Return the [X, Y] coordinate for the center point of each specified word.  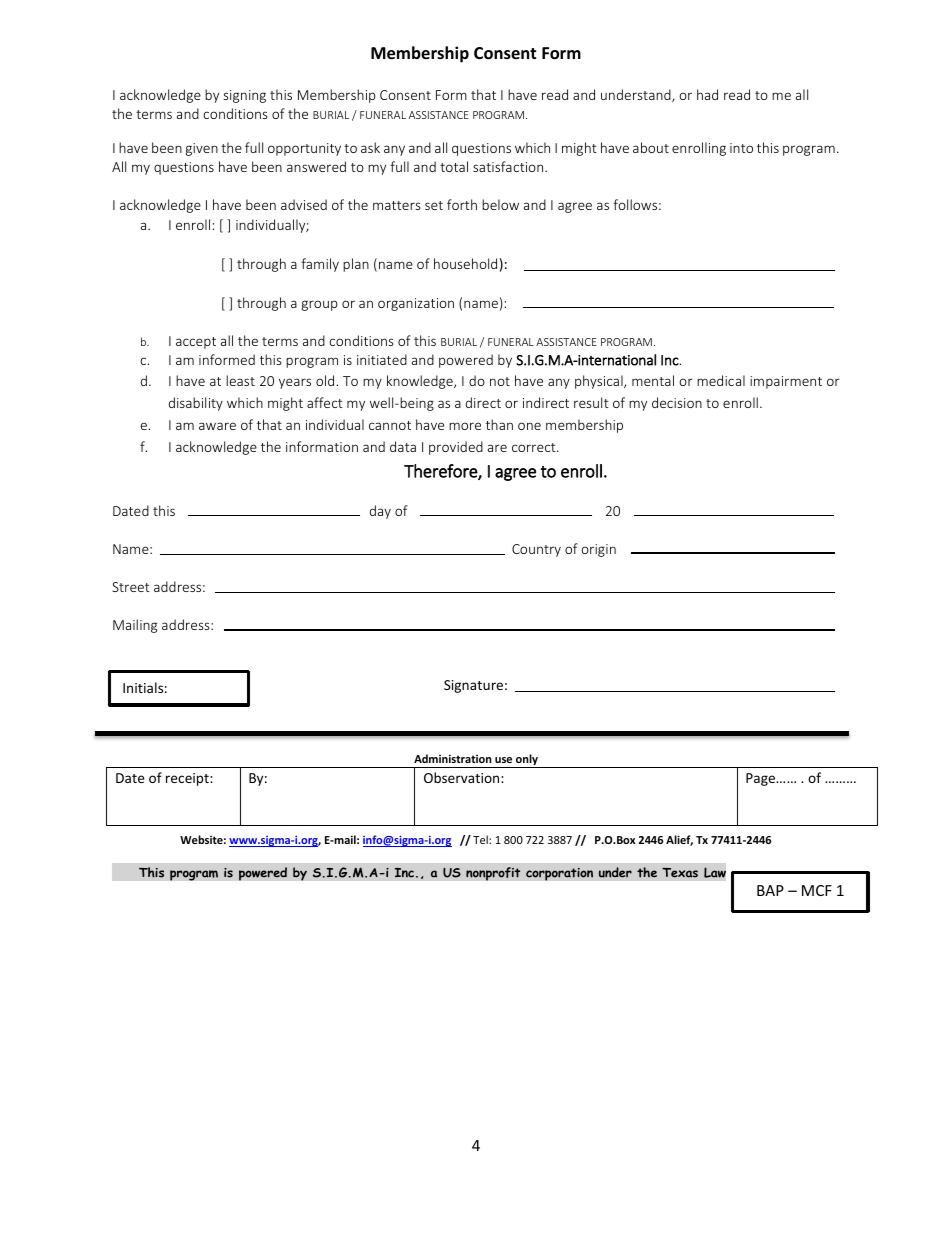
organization [416, 304]
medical [721, 380]
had [707, 94]
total [454, 166]
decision [677, 402]
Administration [453, 758]
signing [245, 96]
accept [196, 343]
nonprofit [493, 874]
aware [217, 426]
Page [762, 779]
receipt [188, 779]
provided [456, 448]
